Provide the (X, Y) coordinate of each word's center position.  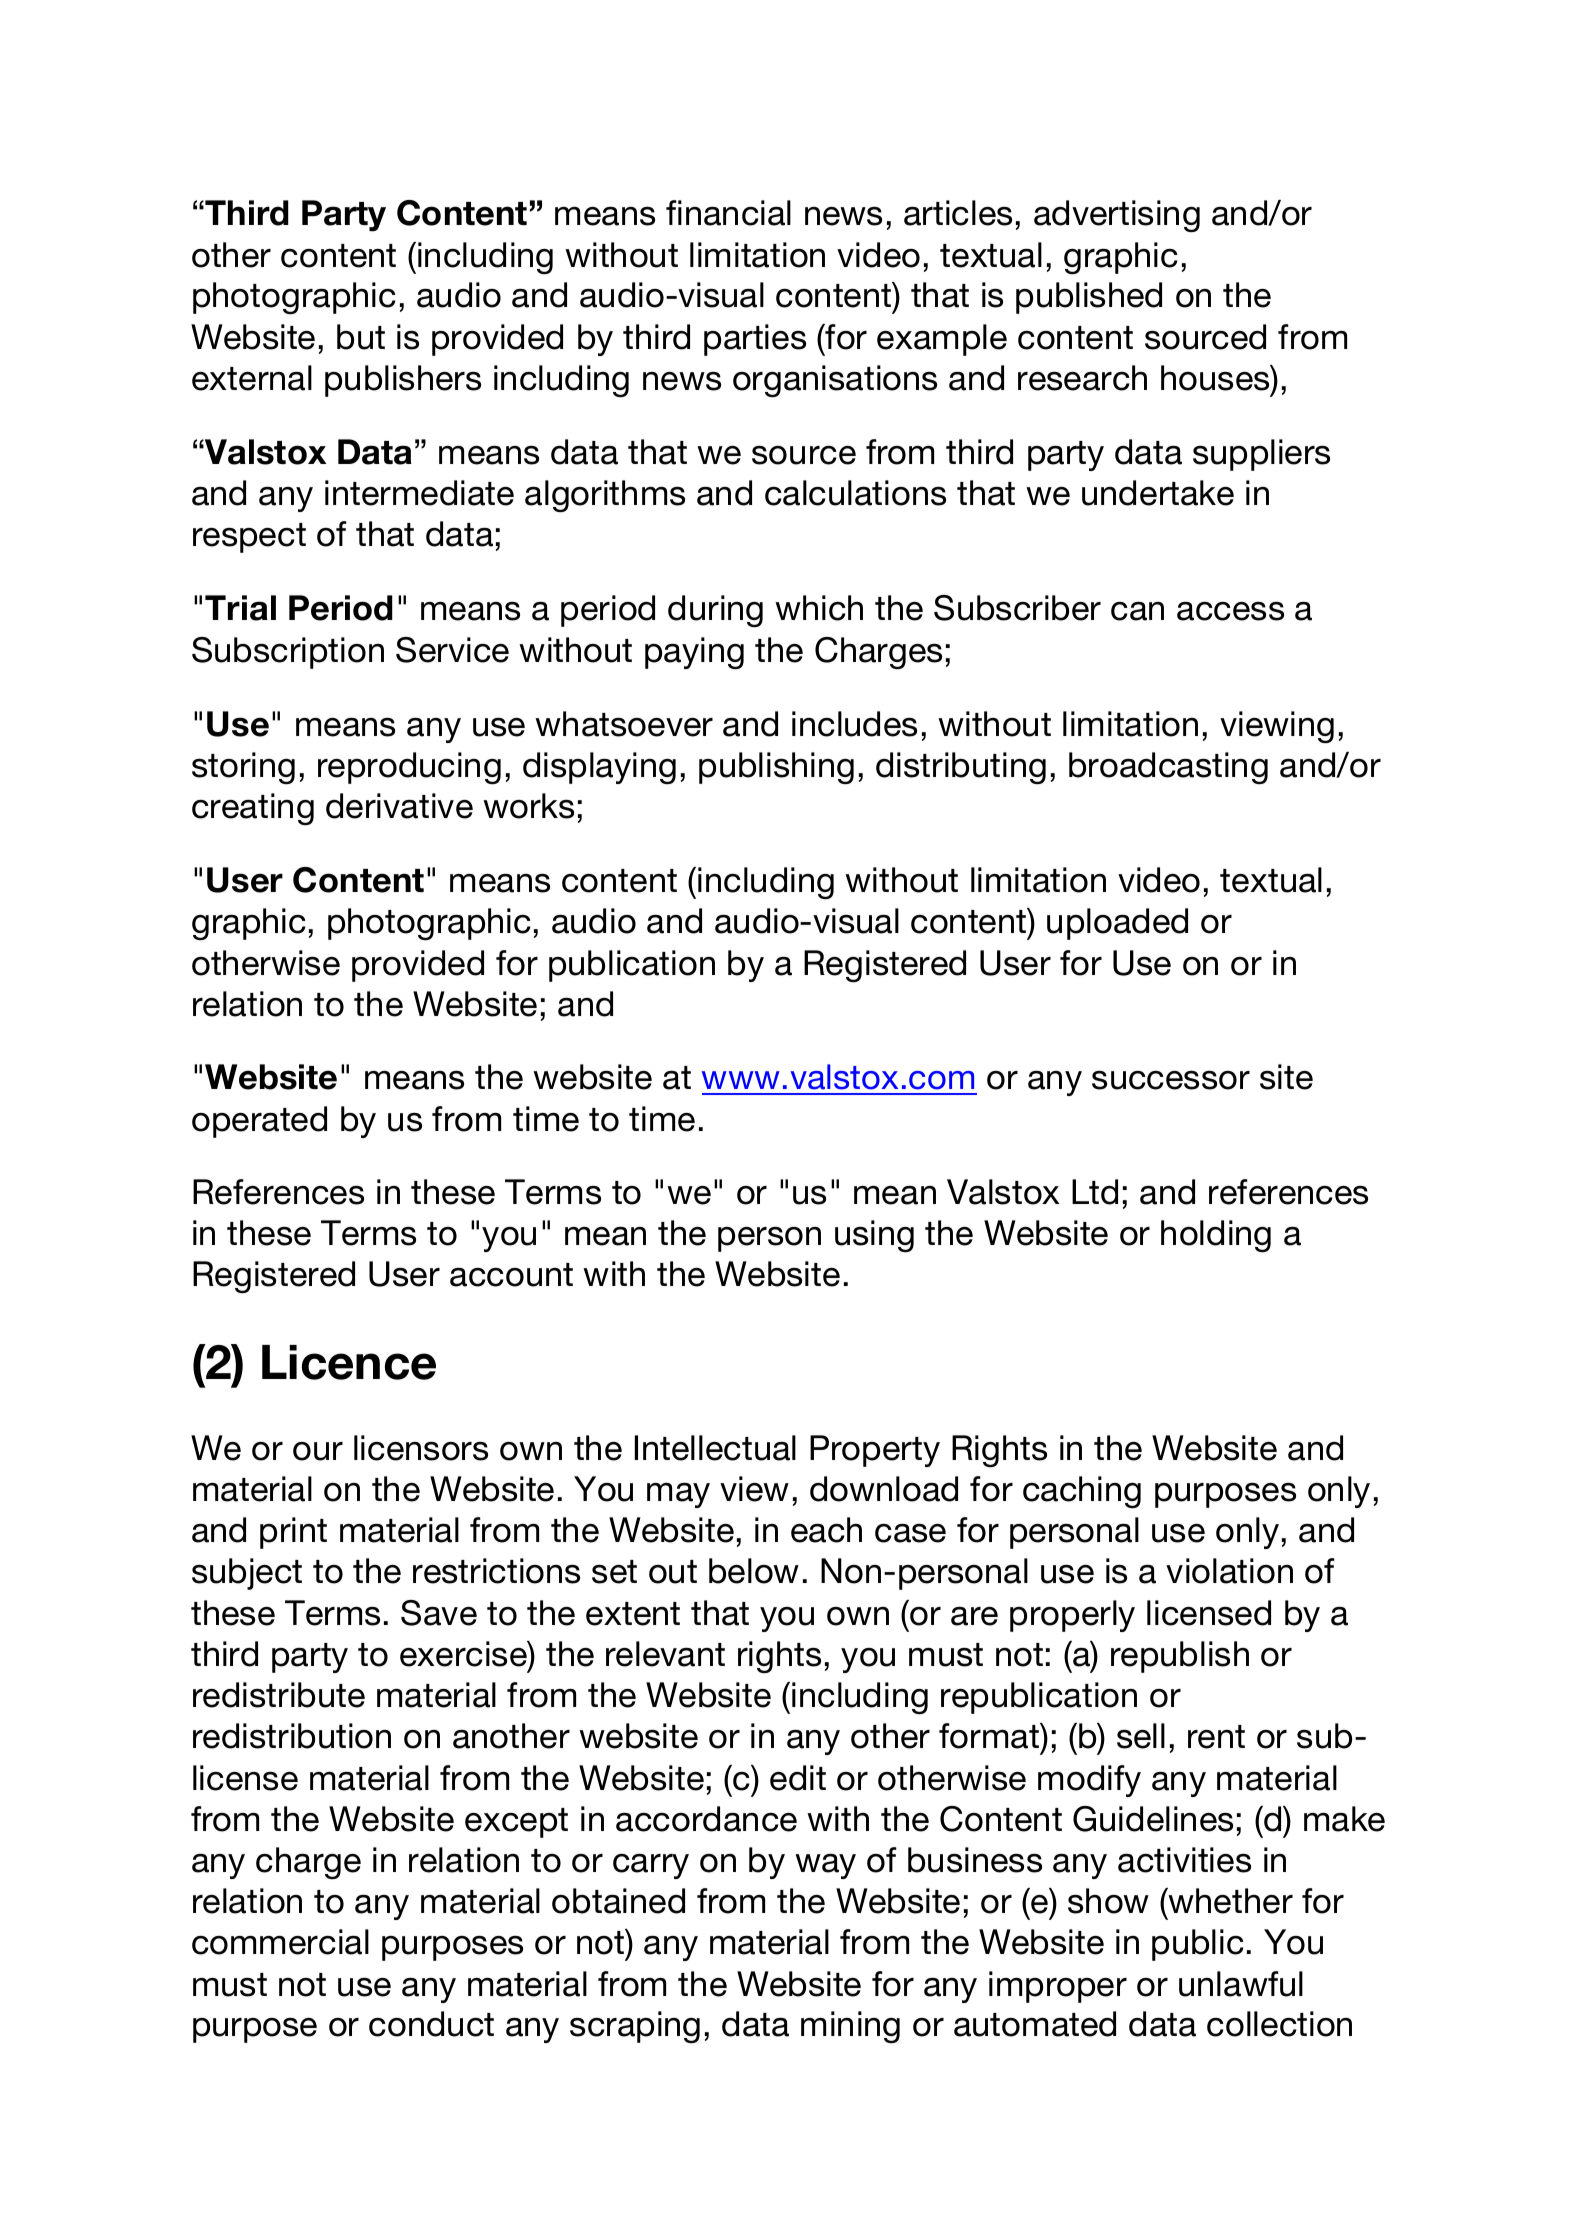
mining (850, 2027)
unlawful (1241, 1984)
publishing (776, 768)
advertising (1117, 216)
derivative (399, 806)
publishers (403, 381)
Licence (349, 1362)
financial (728, 213)
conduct (431, 2024)
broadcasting (1168, 768)
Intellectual (715, 1448)
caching (1082, 1492)
